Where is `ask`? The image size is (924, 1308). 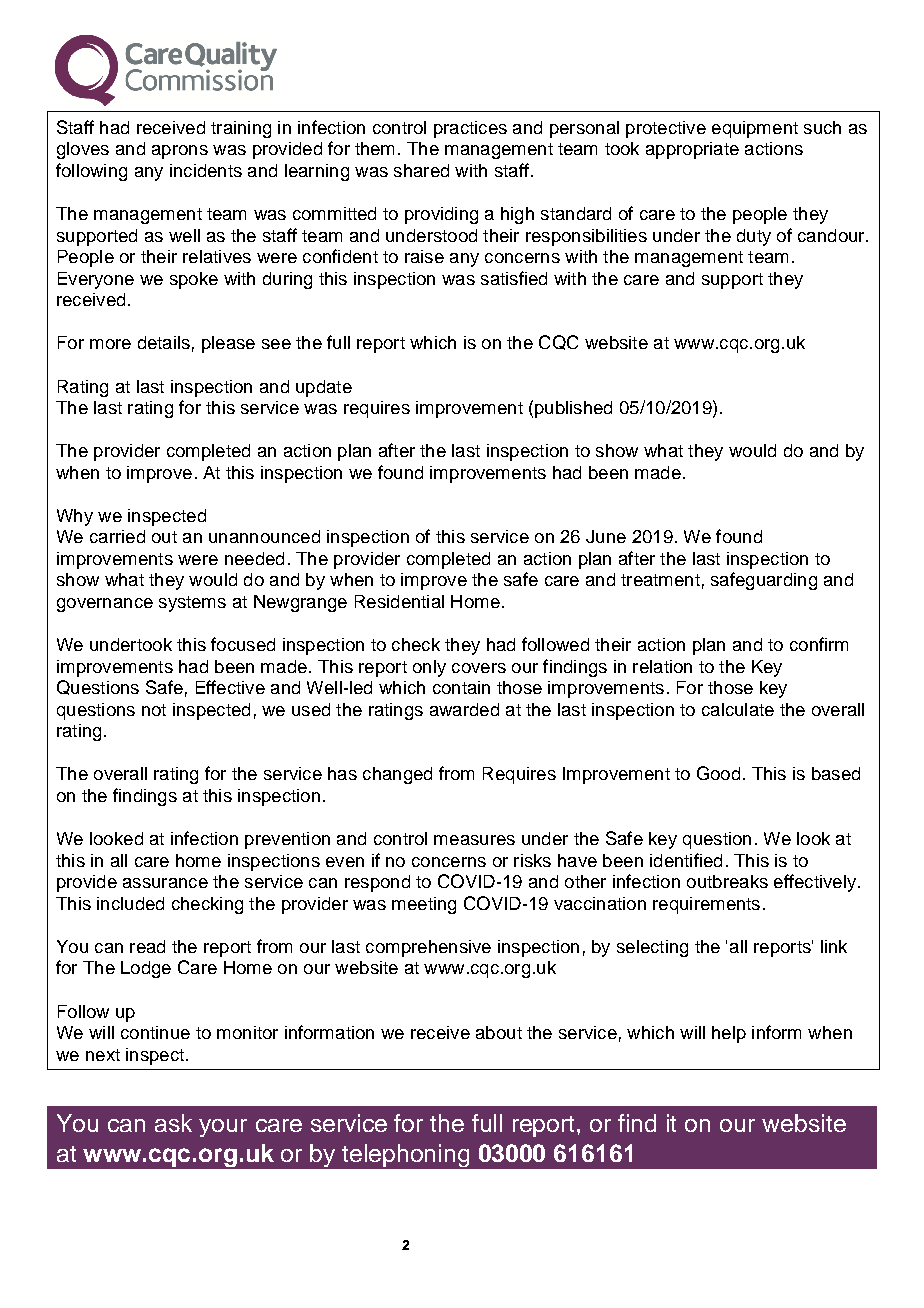
ask is located at coordinates (173, 1123).
